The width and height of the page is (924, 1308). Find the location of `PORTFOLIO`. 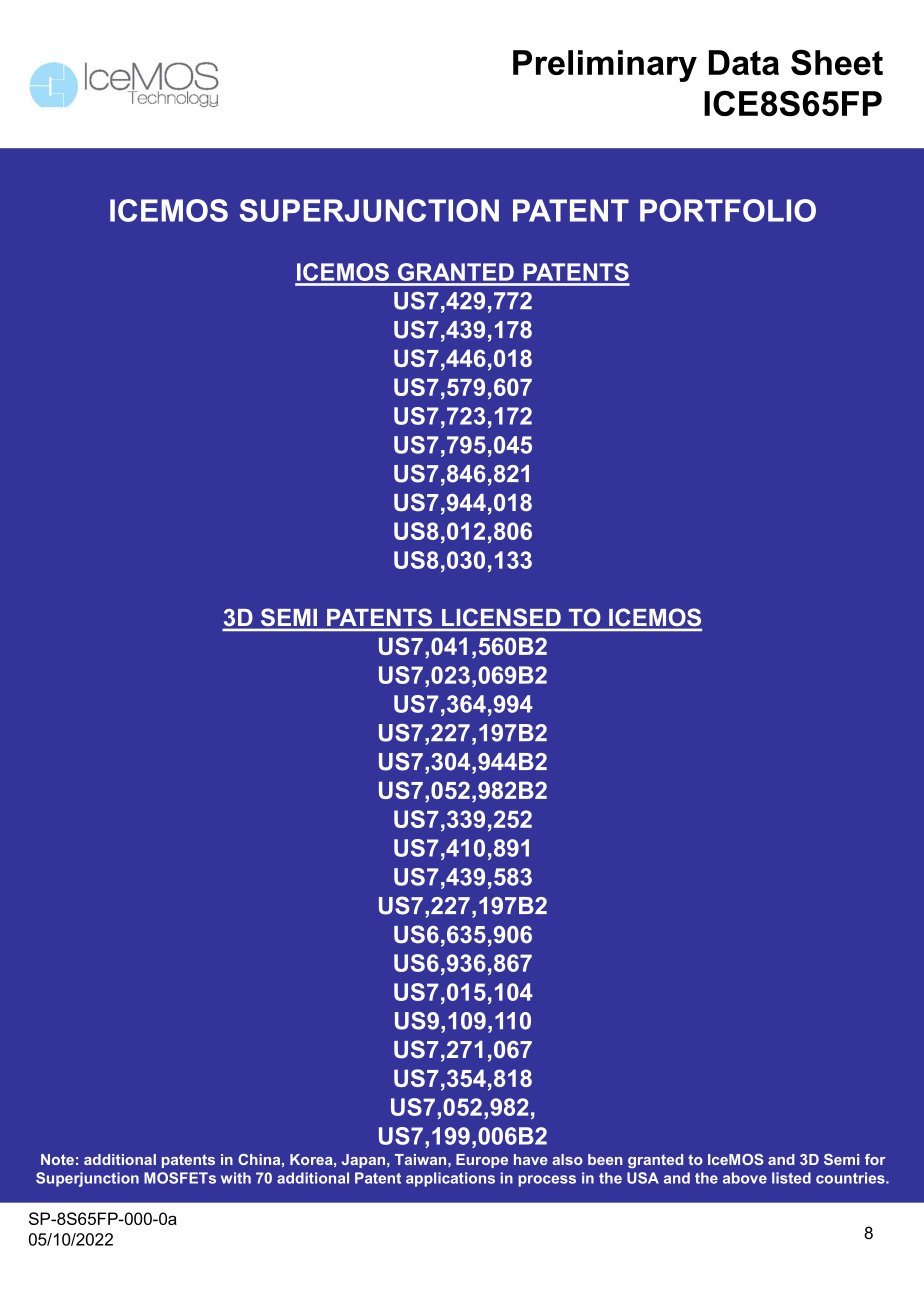

PORTFOLIO is located at coordinates (728, 210).
